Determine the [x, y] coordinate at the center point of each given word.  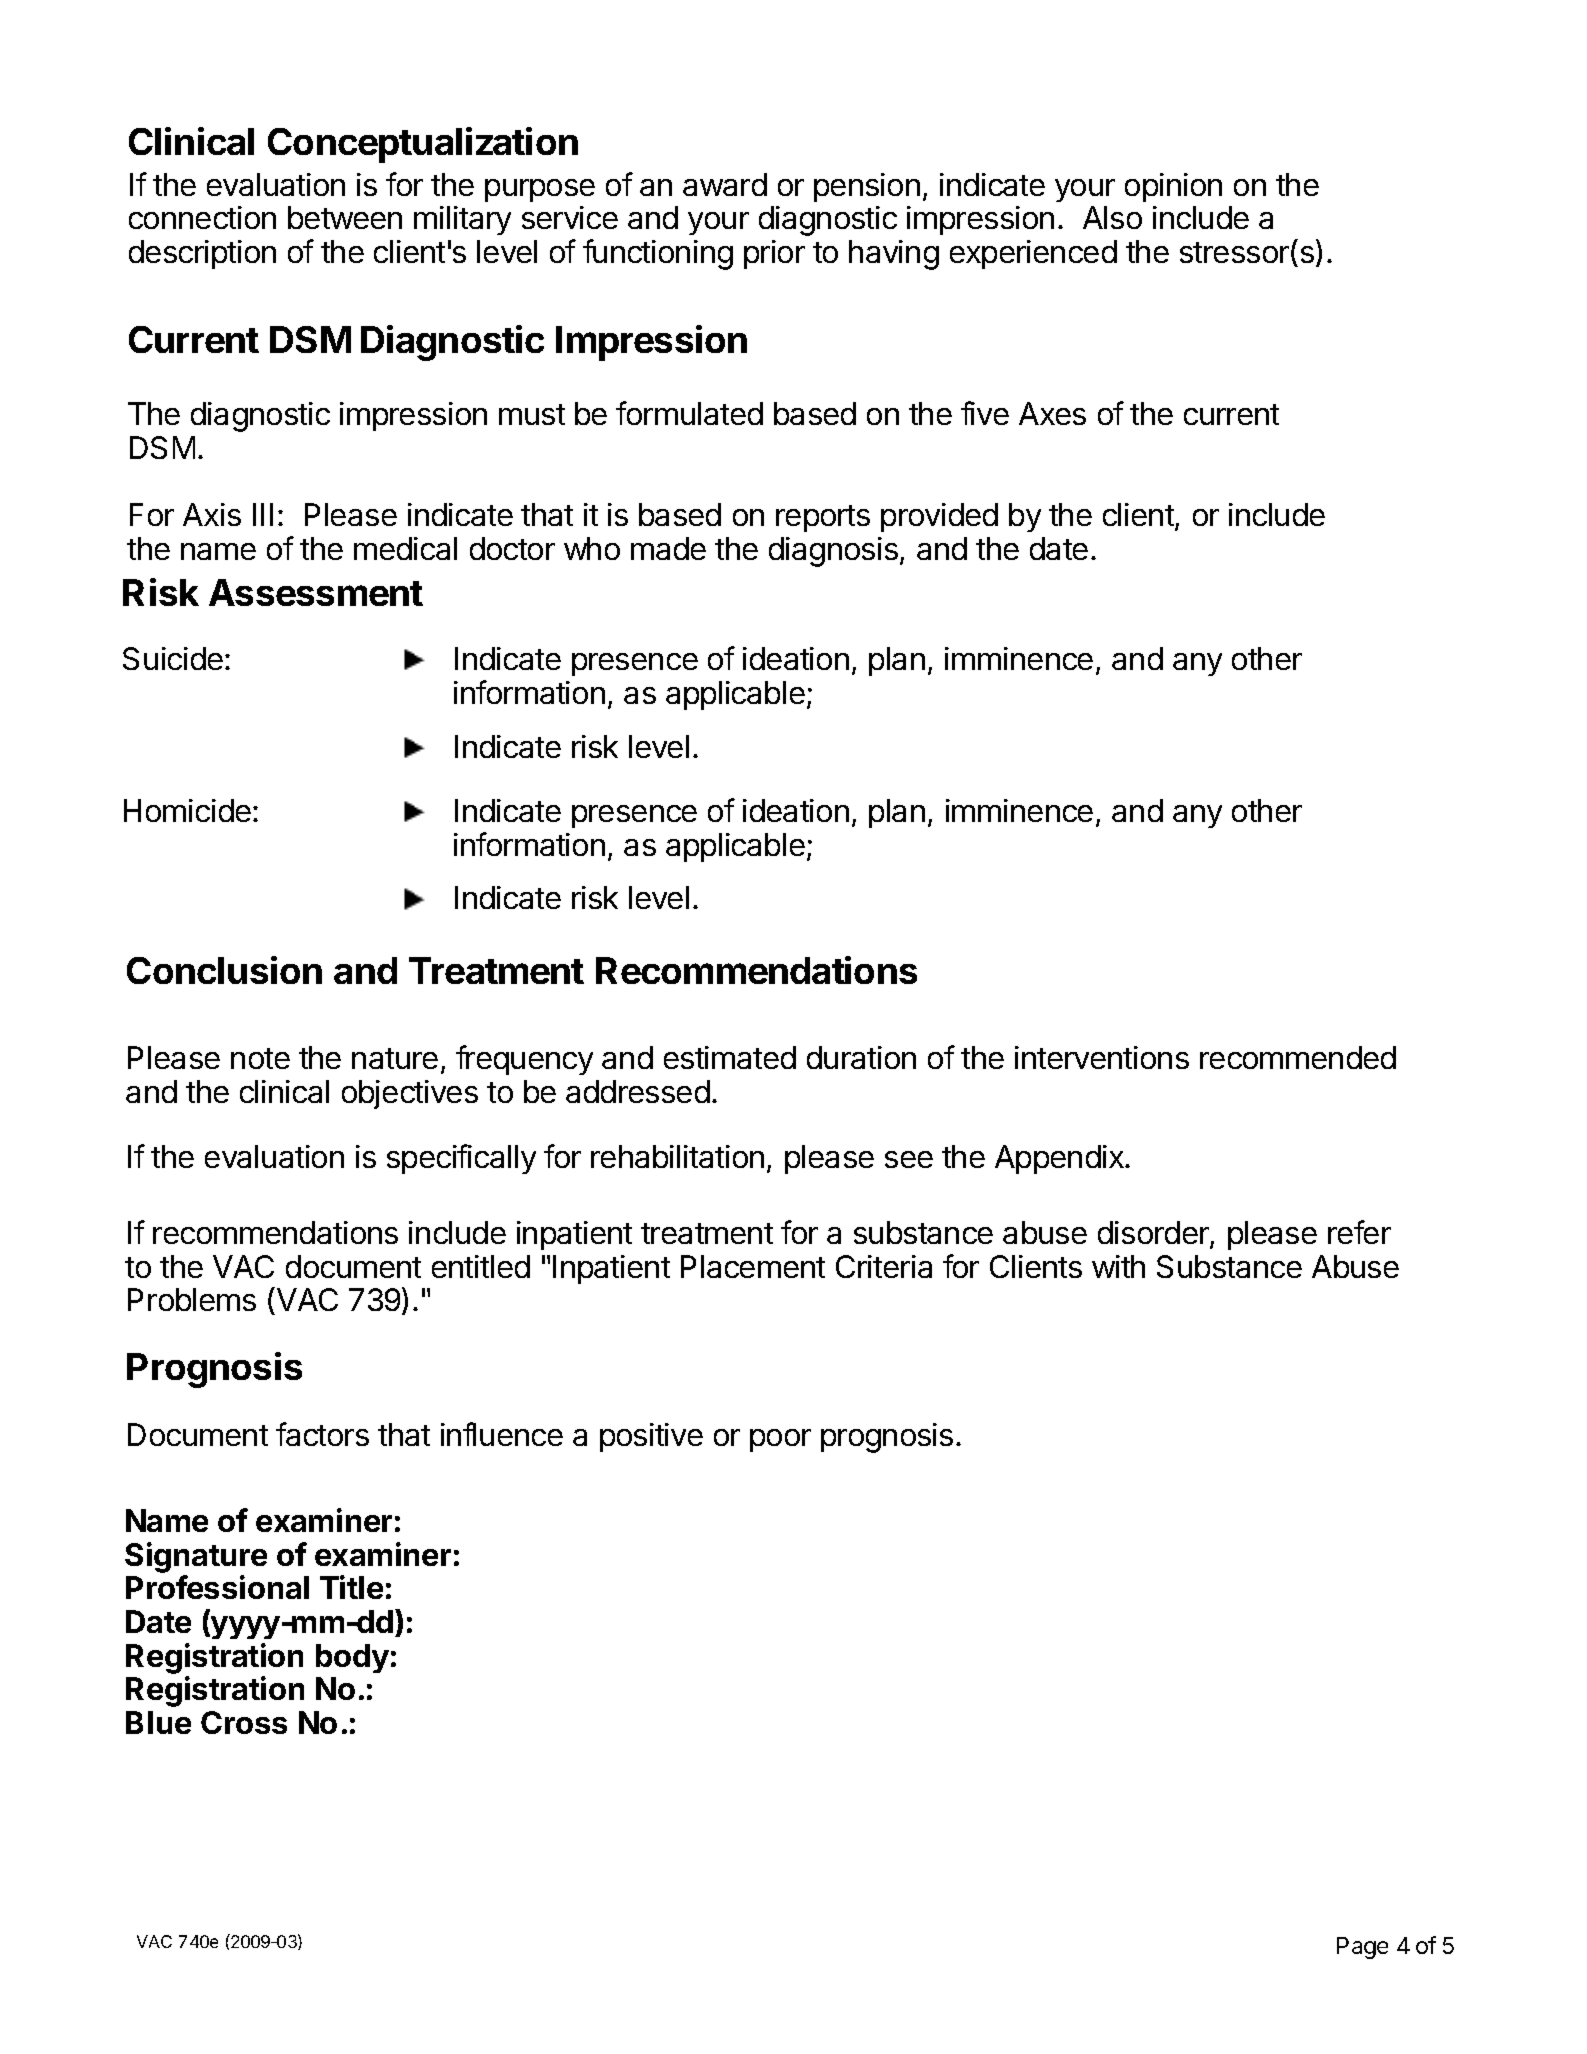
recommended [1298, 1057]
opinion [1173, 187]
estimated [730, 1057]
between [345, 217]
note [260, 1058]
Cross [244, 1722]
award [725, 184]
